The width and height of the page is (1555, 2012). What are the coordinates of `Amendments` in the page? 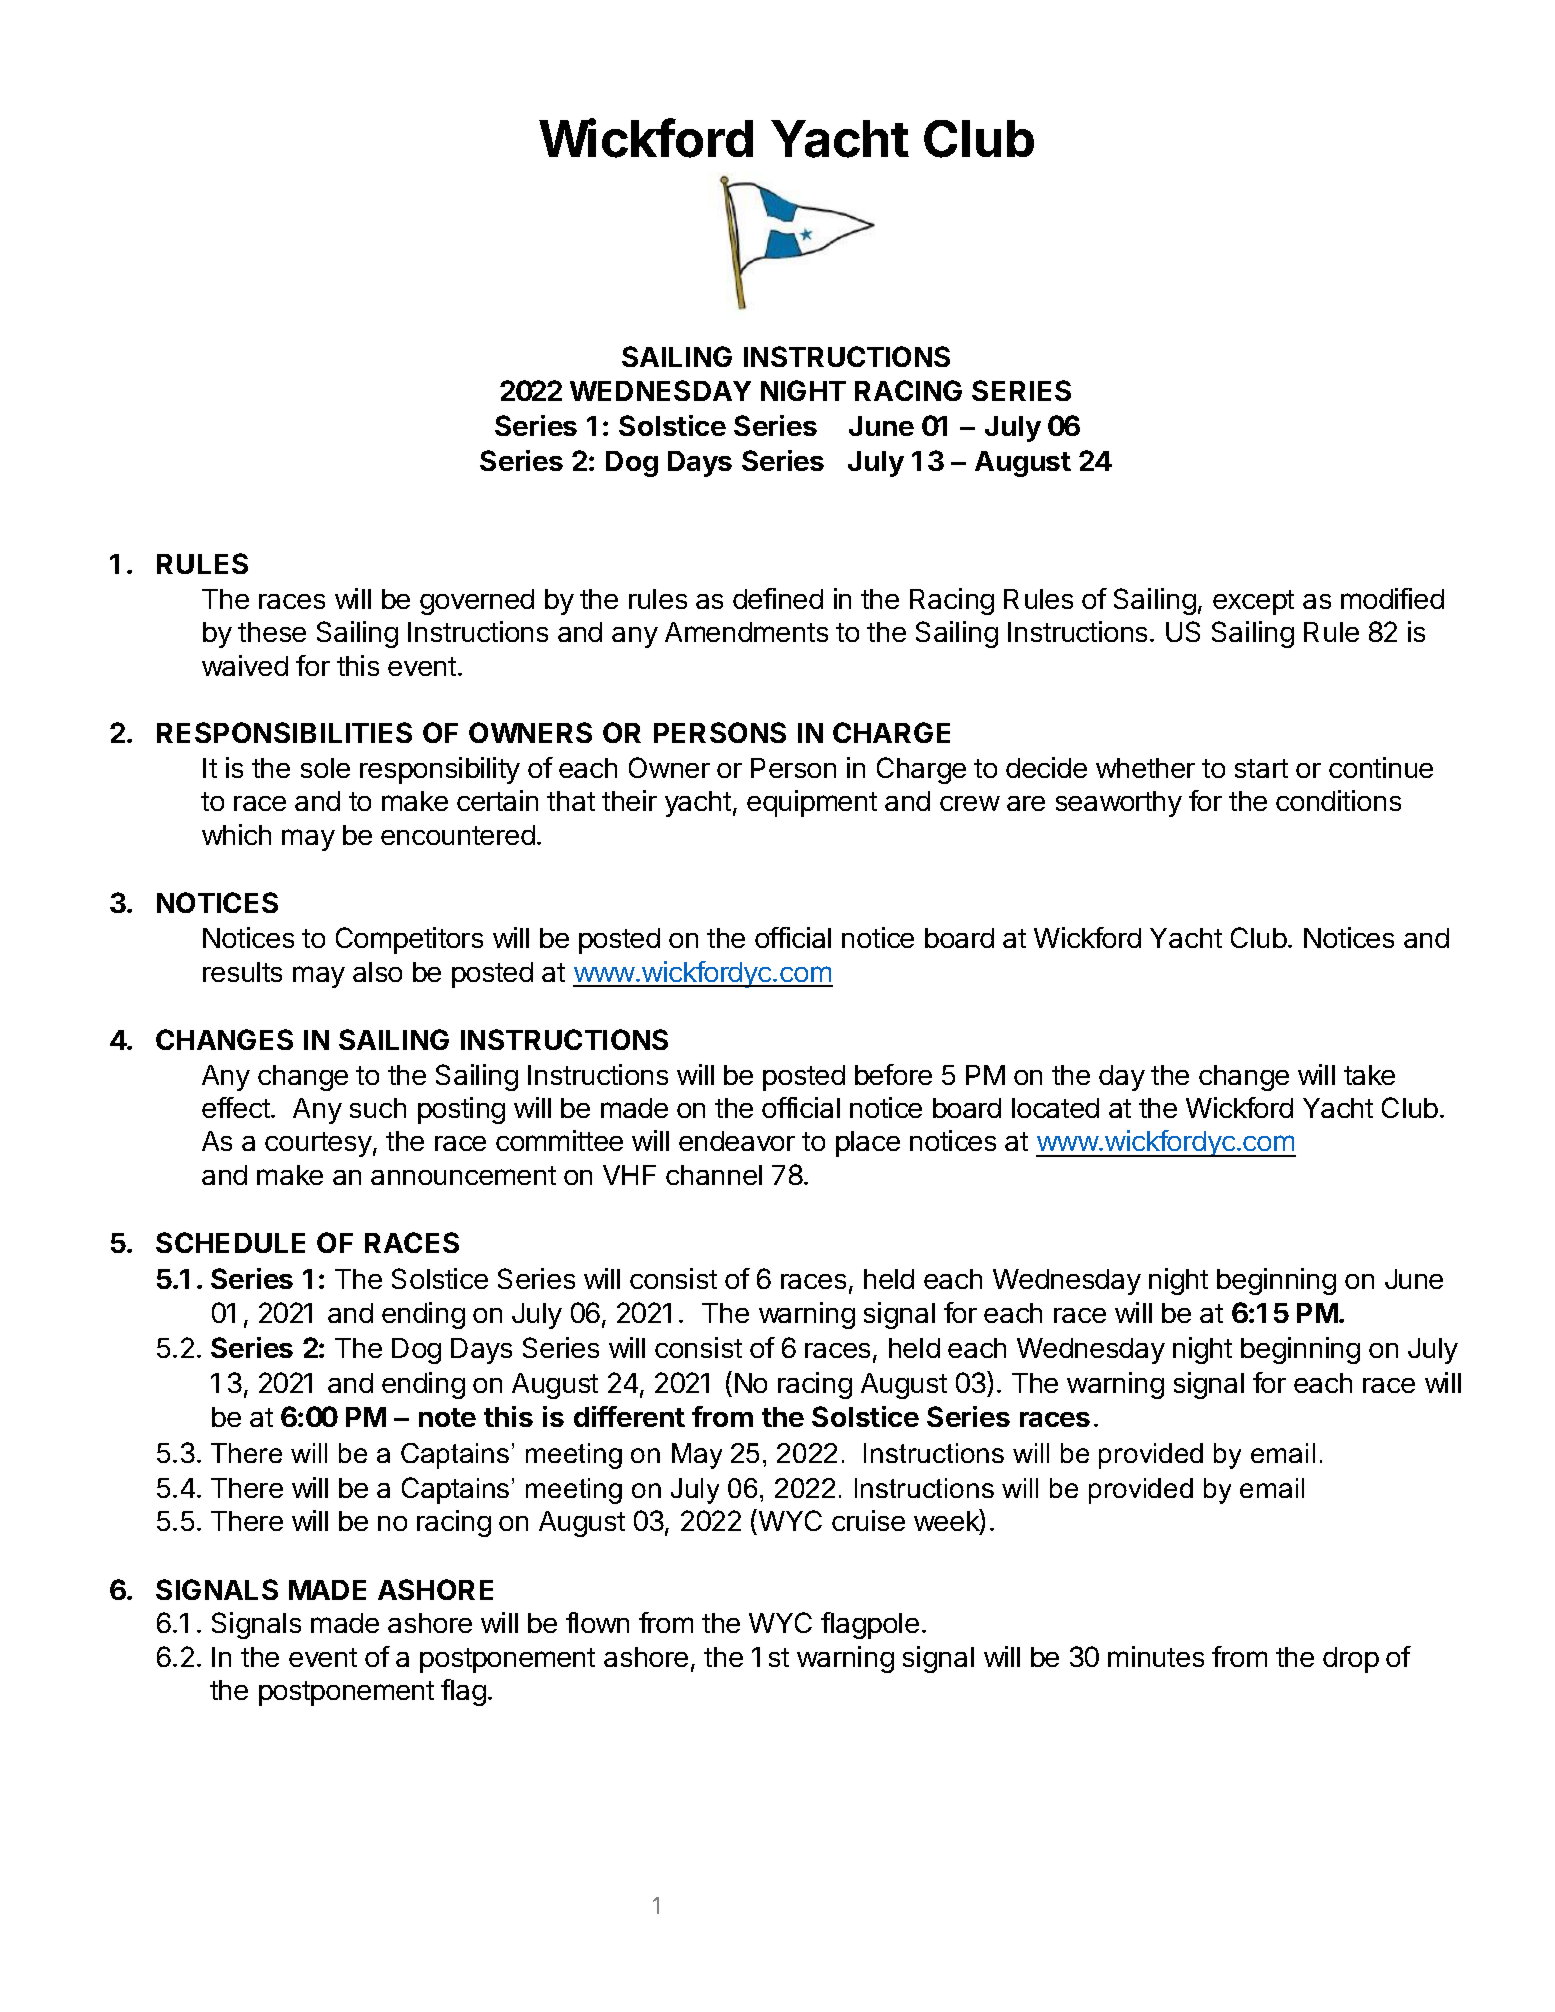 It's located at (746, 632).
